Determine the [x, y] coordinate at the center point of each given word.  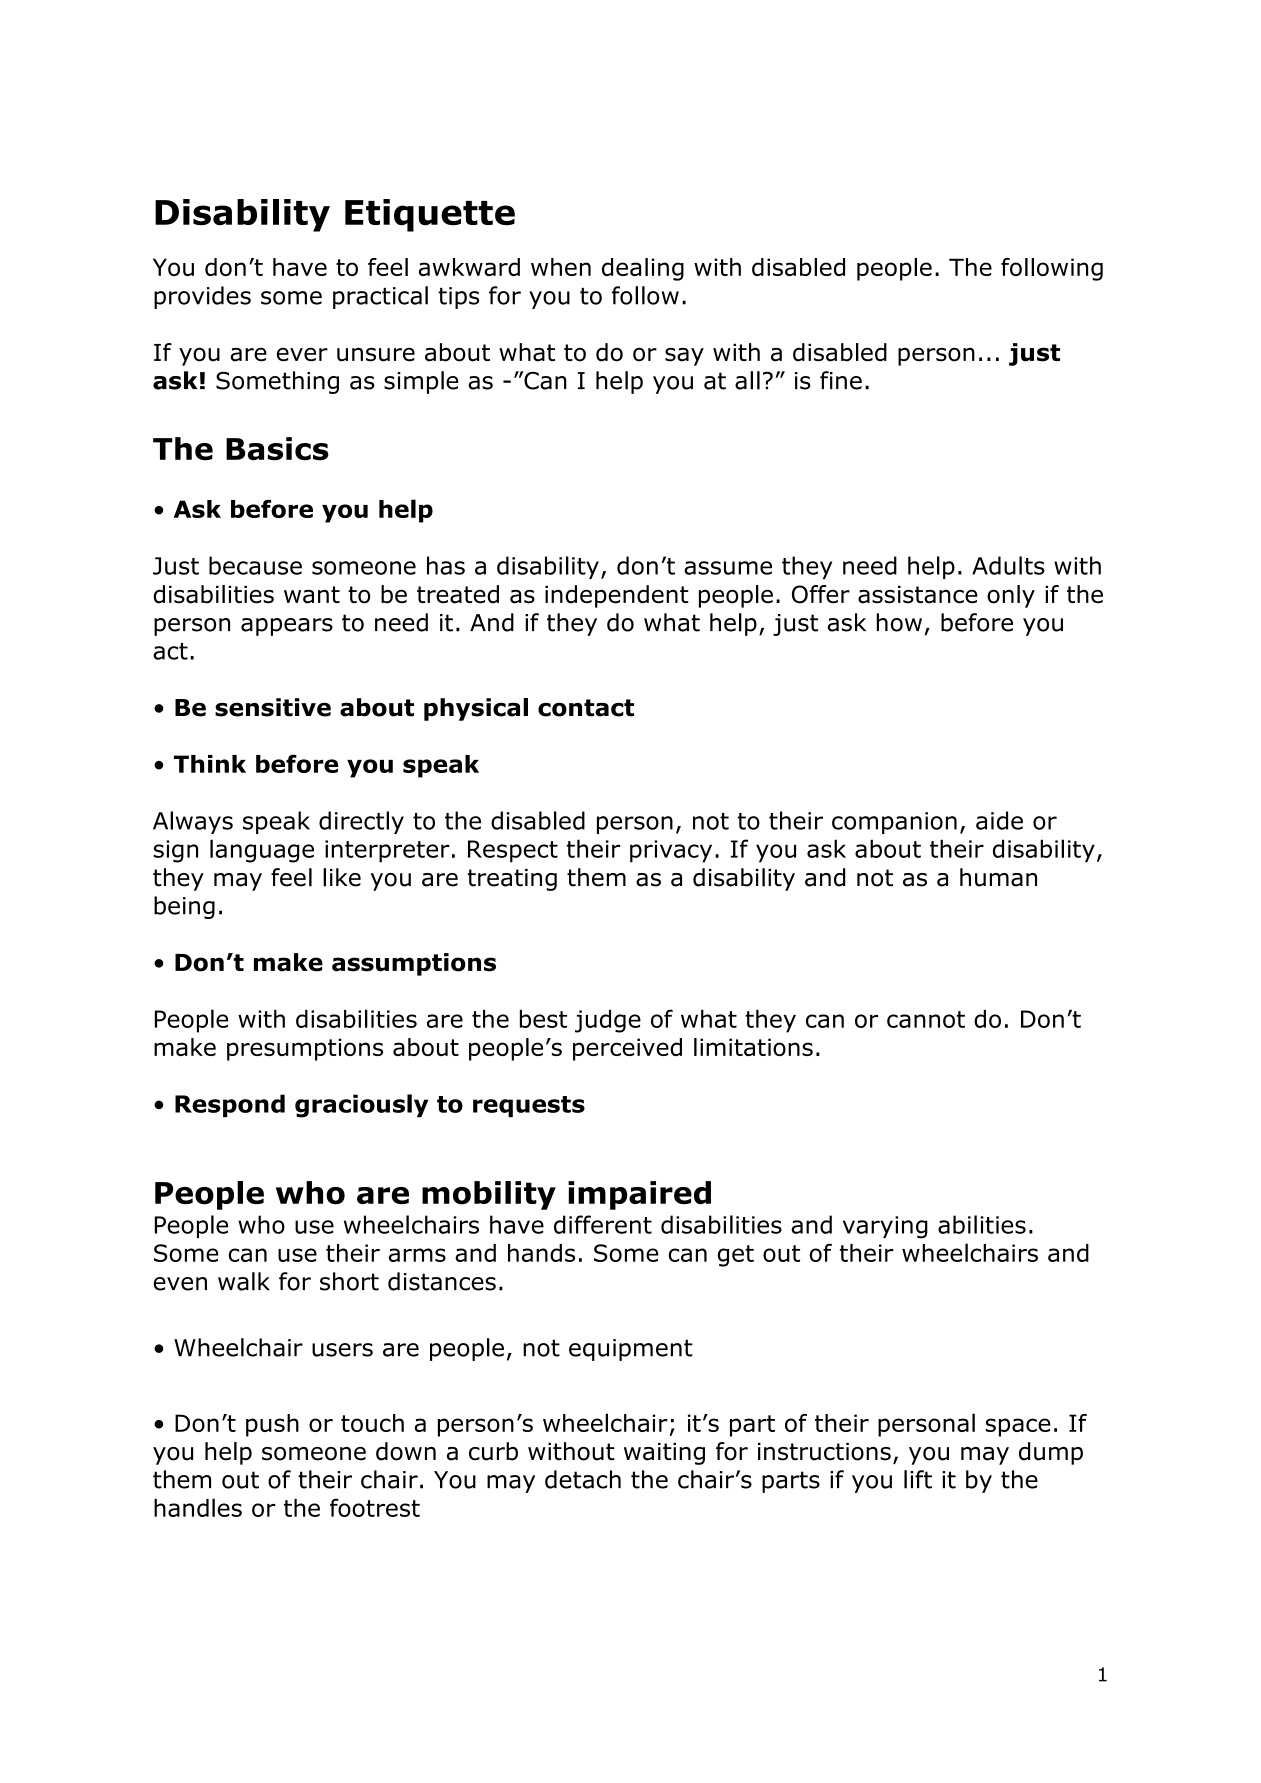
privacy [671, 851]
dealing [643, 269]
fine [841, 380]
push [272, 1425]
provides [202, 297]
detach [583, 1479]
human [998, 877]
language [262, 851]
